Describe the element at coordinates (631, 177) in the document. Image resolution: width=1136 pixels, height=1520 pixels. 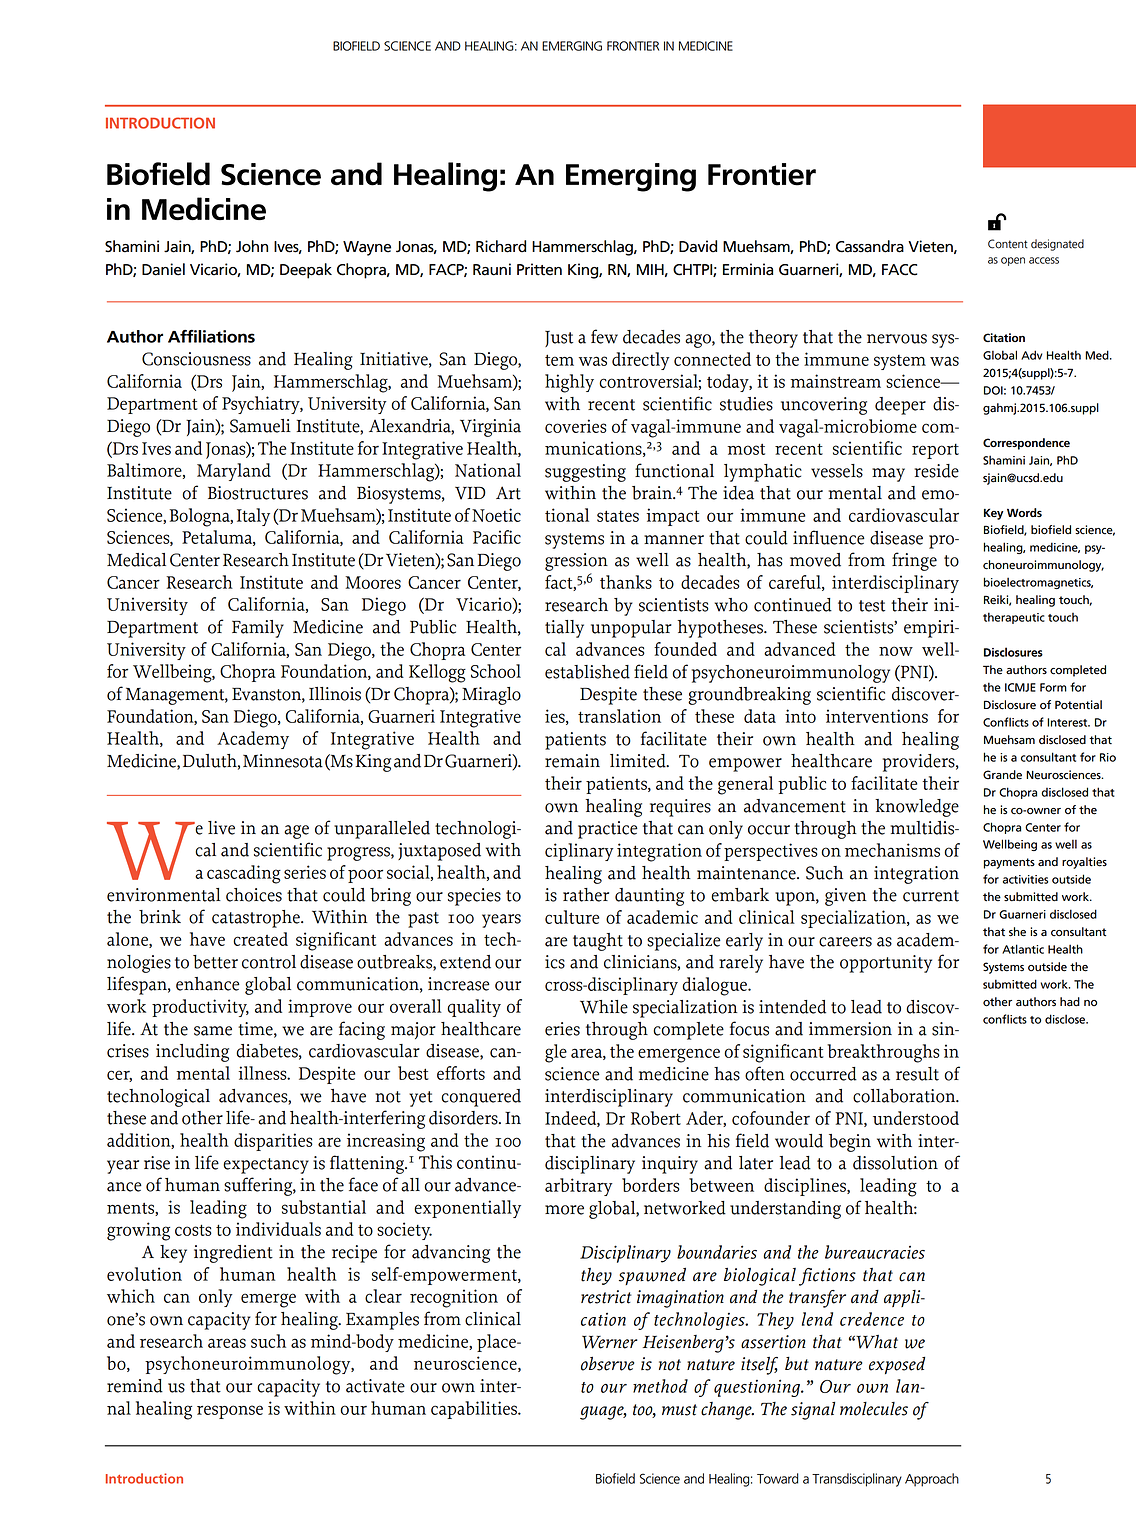
I see `Emerging` at that location.
